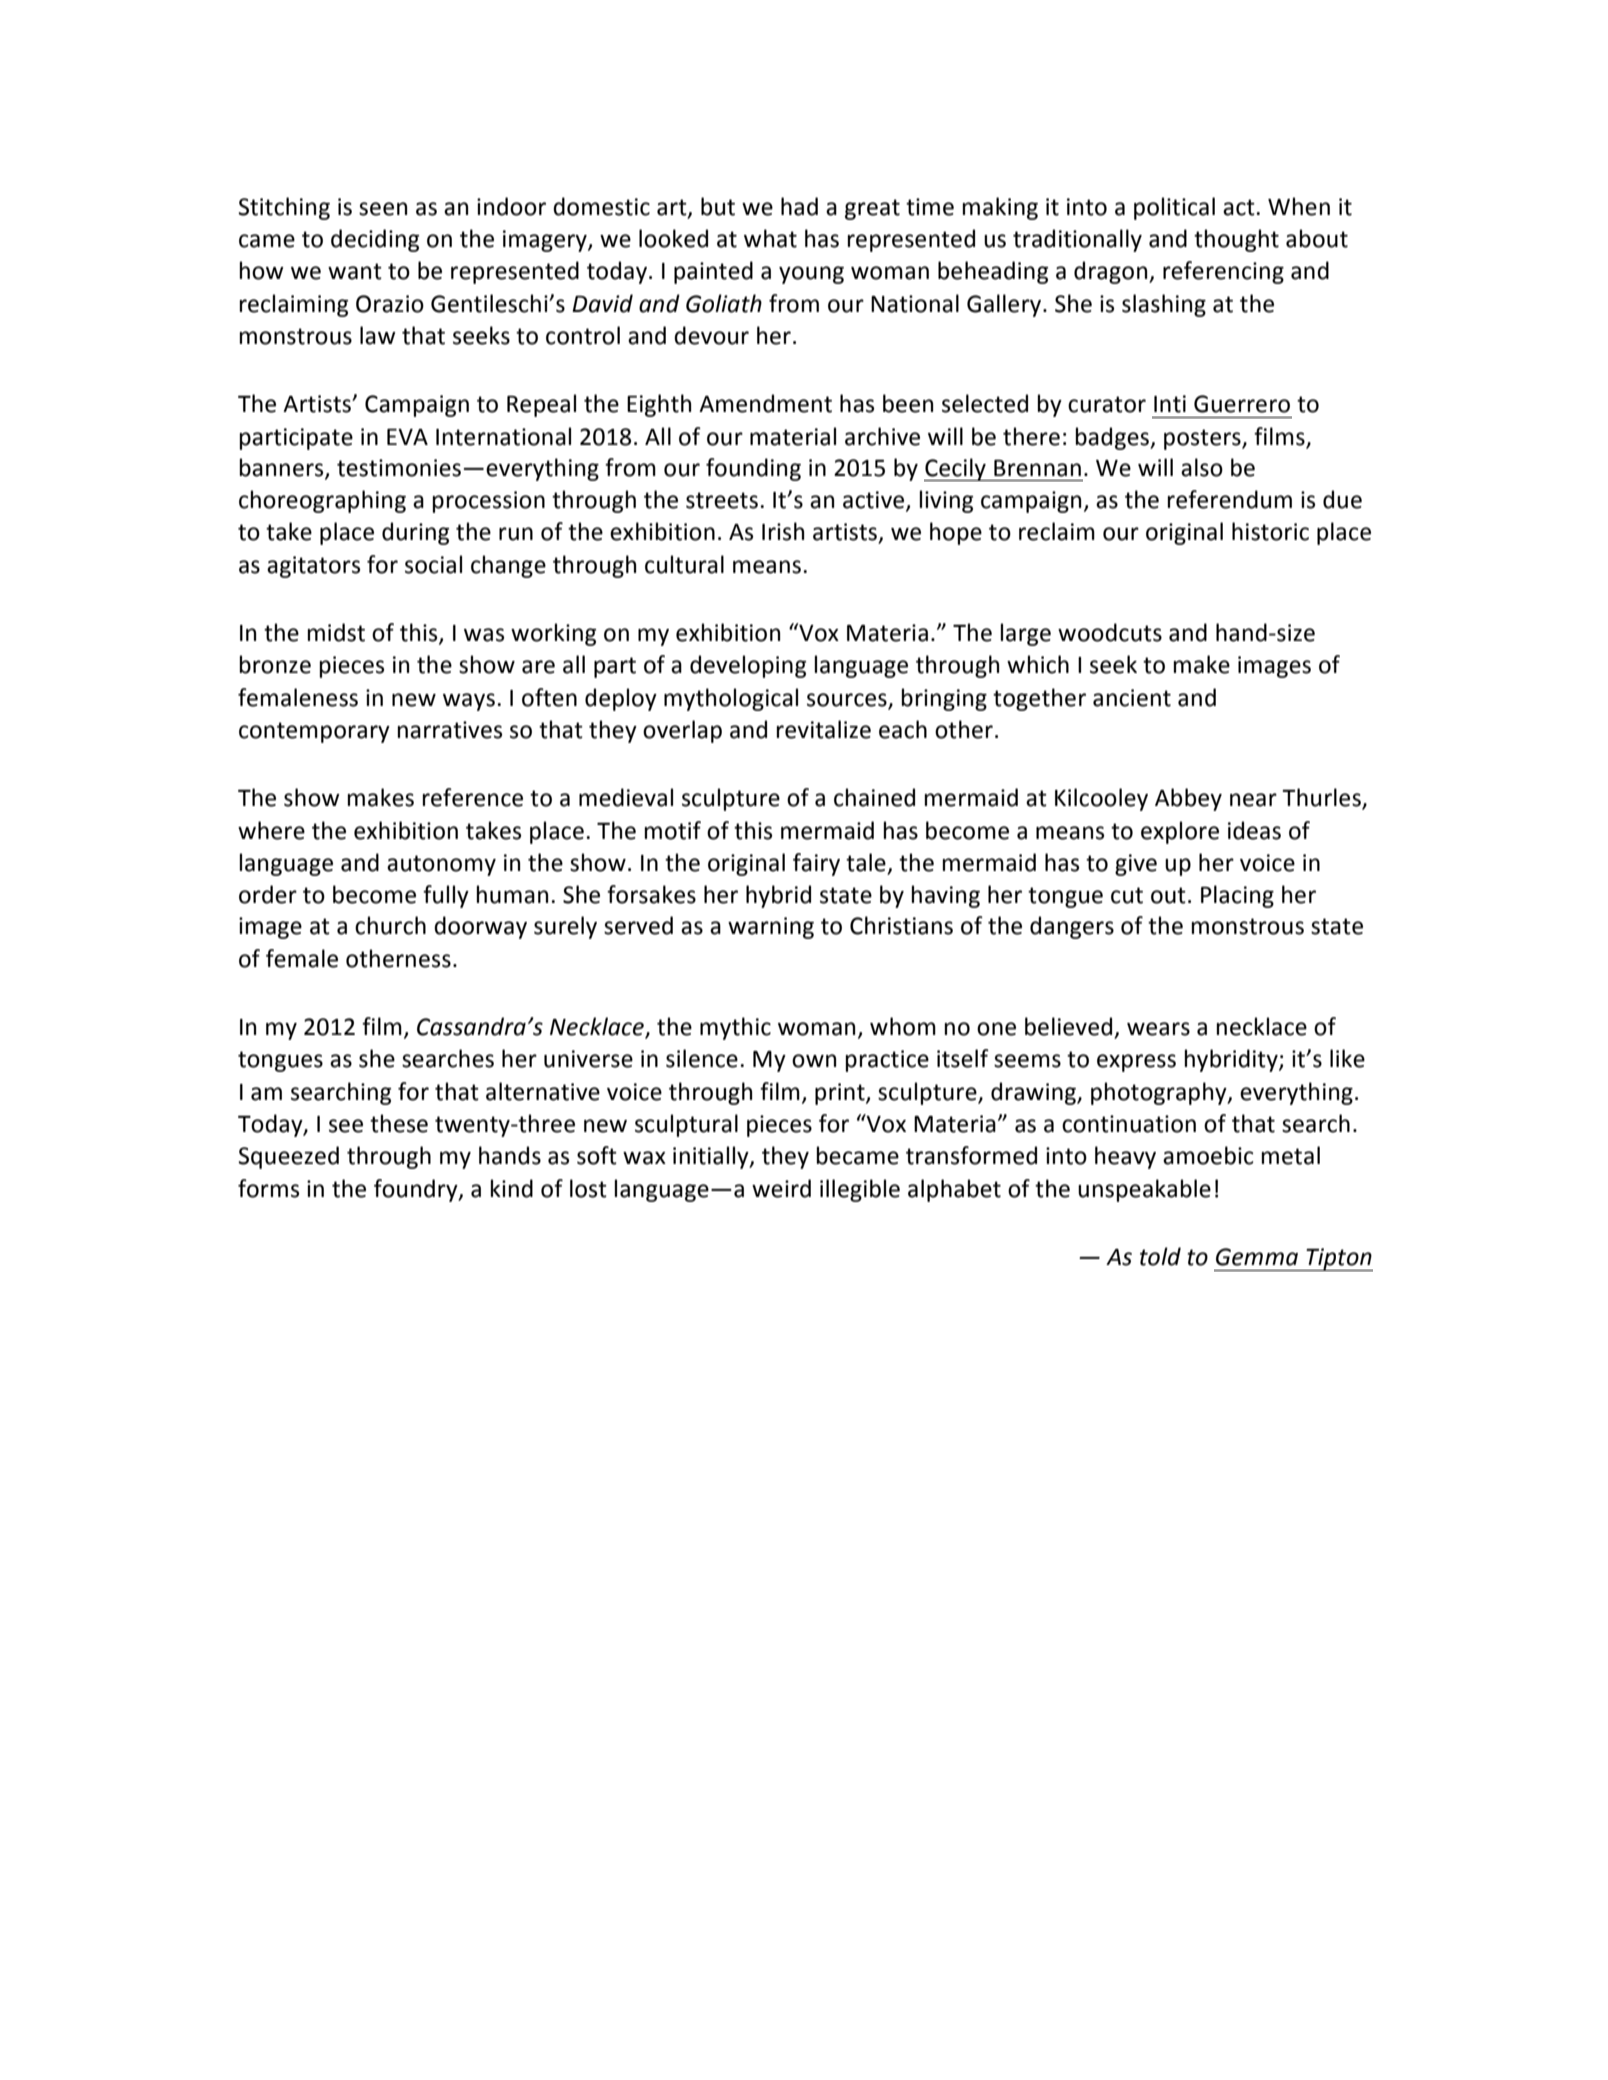 This page has height=2080, width=1608. What do you see at coordinates (770, 238) in the page?
I see `what` at bounding box center [770, 238].
